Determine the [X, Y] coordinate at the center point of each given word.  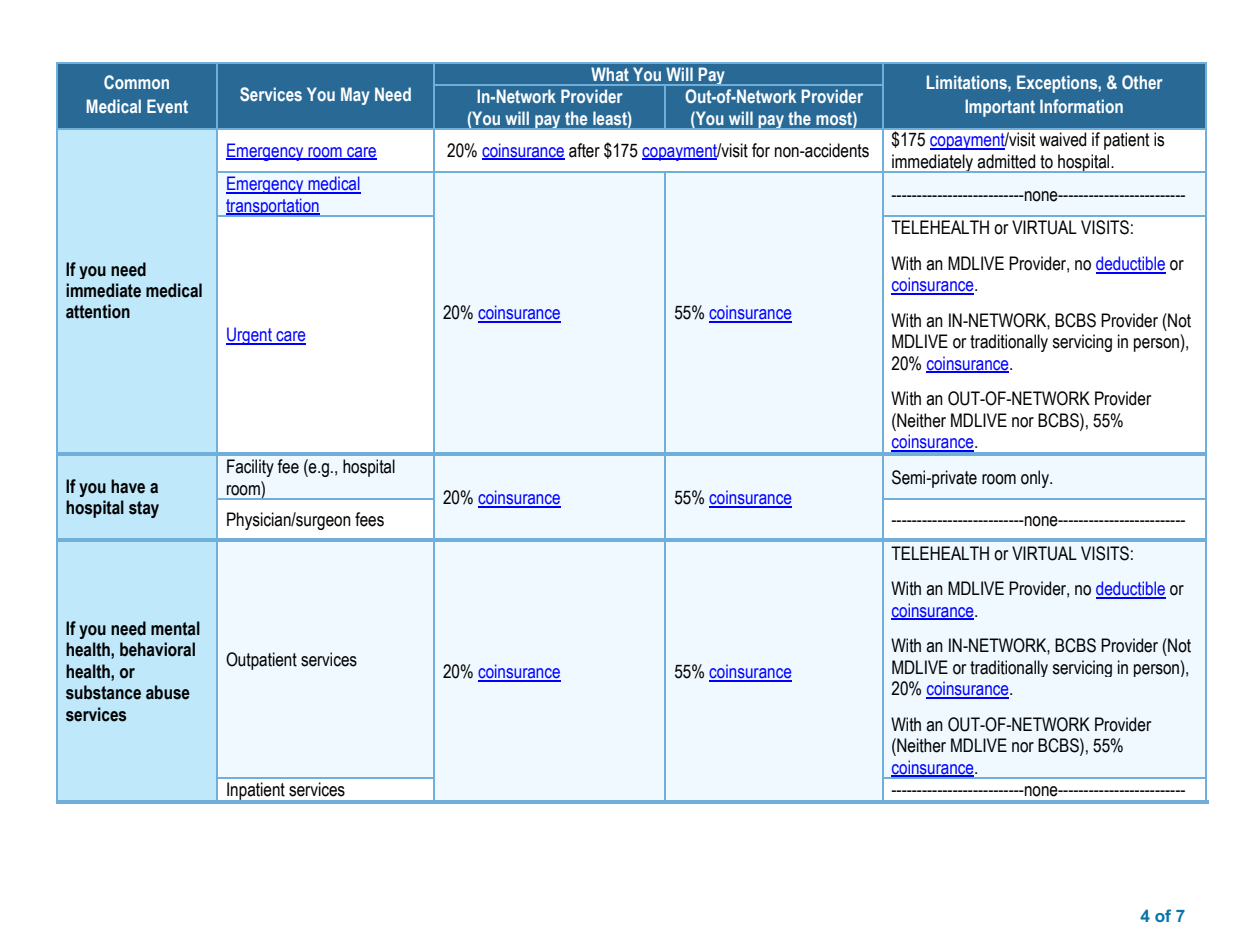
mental [175, 628]
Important [1000, 108]
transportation [272, 207]
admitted [1006, 161]
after [584, 150]
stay [144, 509]
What [610, 74]
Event [167, 106]
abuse [168, 692]
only [1036, 479]
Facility [250, 468]
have [128, 486]
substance [103, 692]
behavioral [157, 649]
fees [369, 519]
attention [98, 311]
